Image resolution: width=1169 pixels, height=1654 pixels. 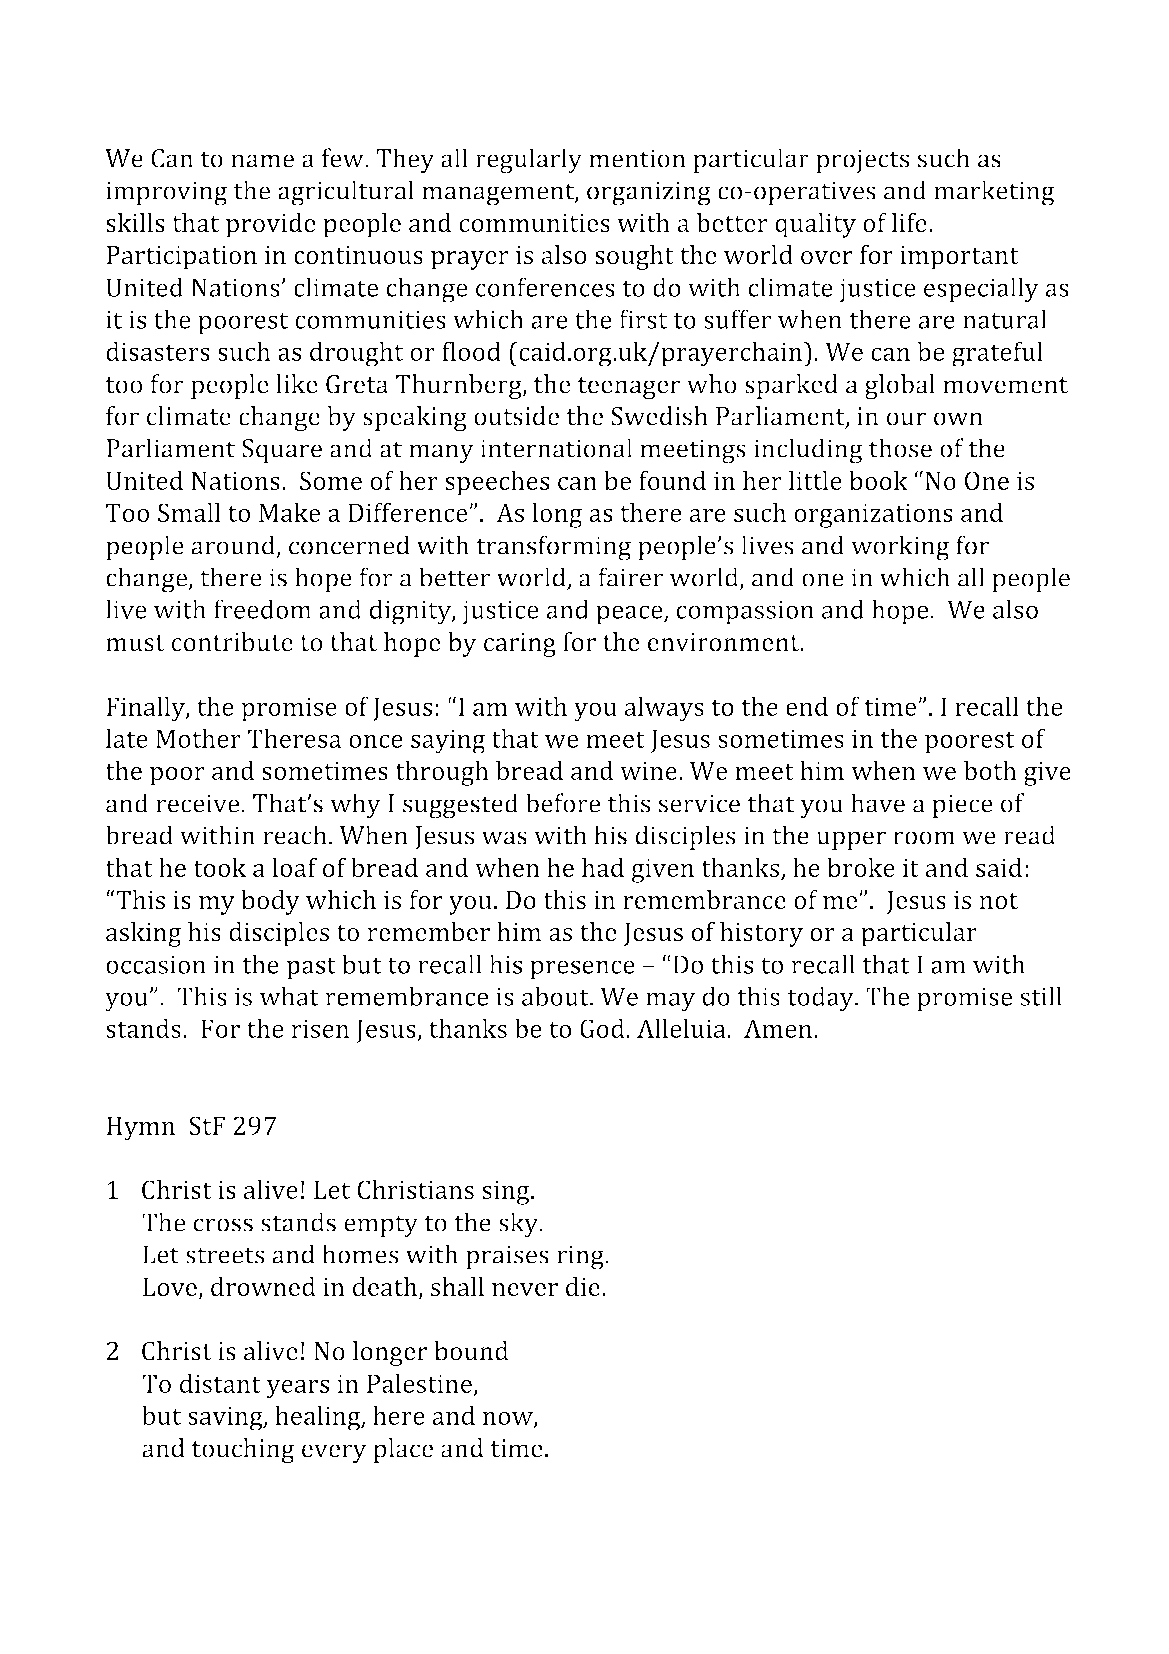 I want to click on before, so click(x=563, y=803).
